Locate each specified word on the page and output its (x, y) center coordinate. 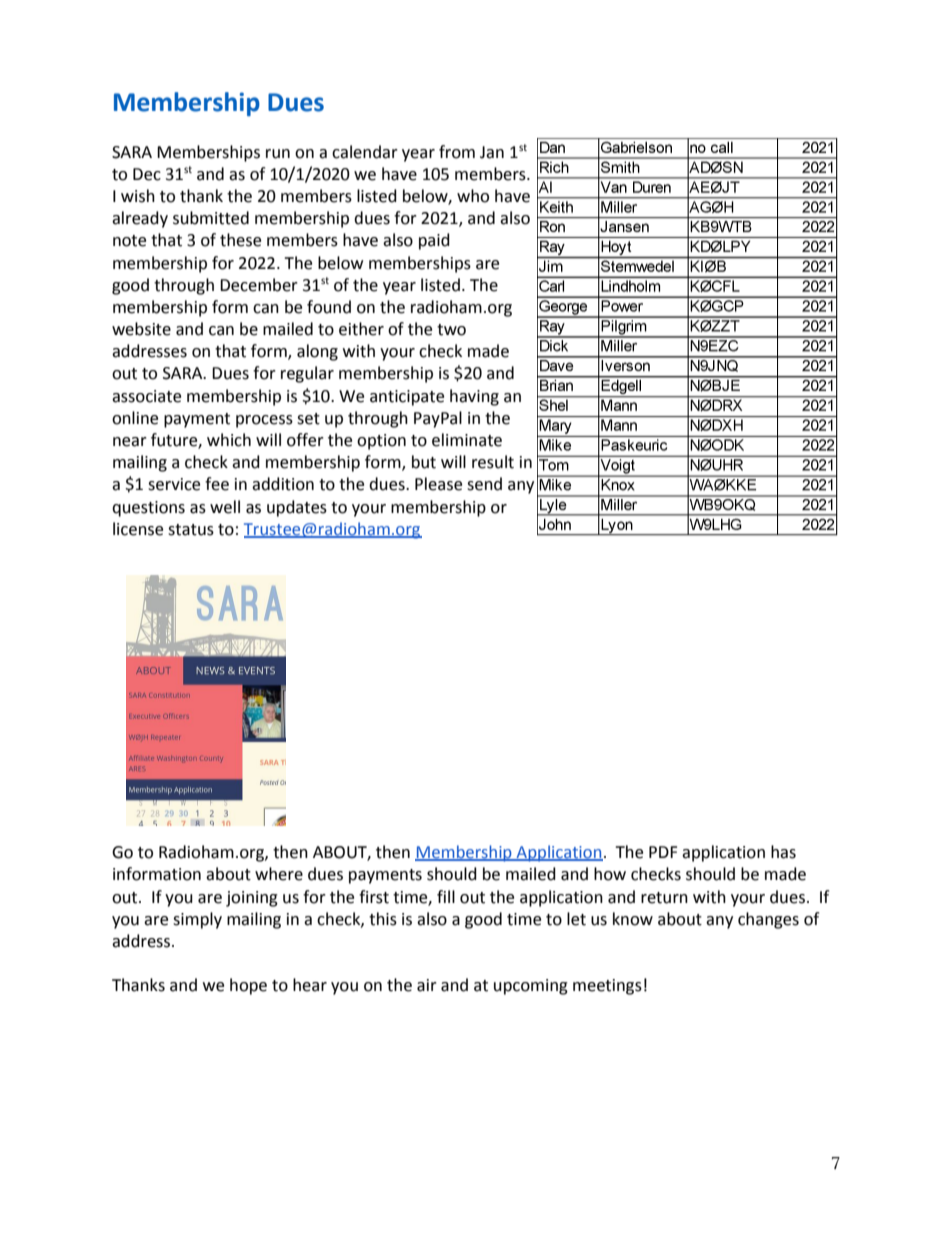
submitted (211, 218)
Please (438, 484)
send (484, 484)
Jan (492, 152)
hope (248, 986)
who (473, 196)
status (191, 530)
